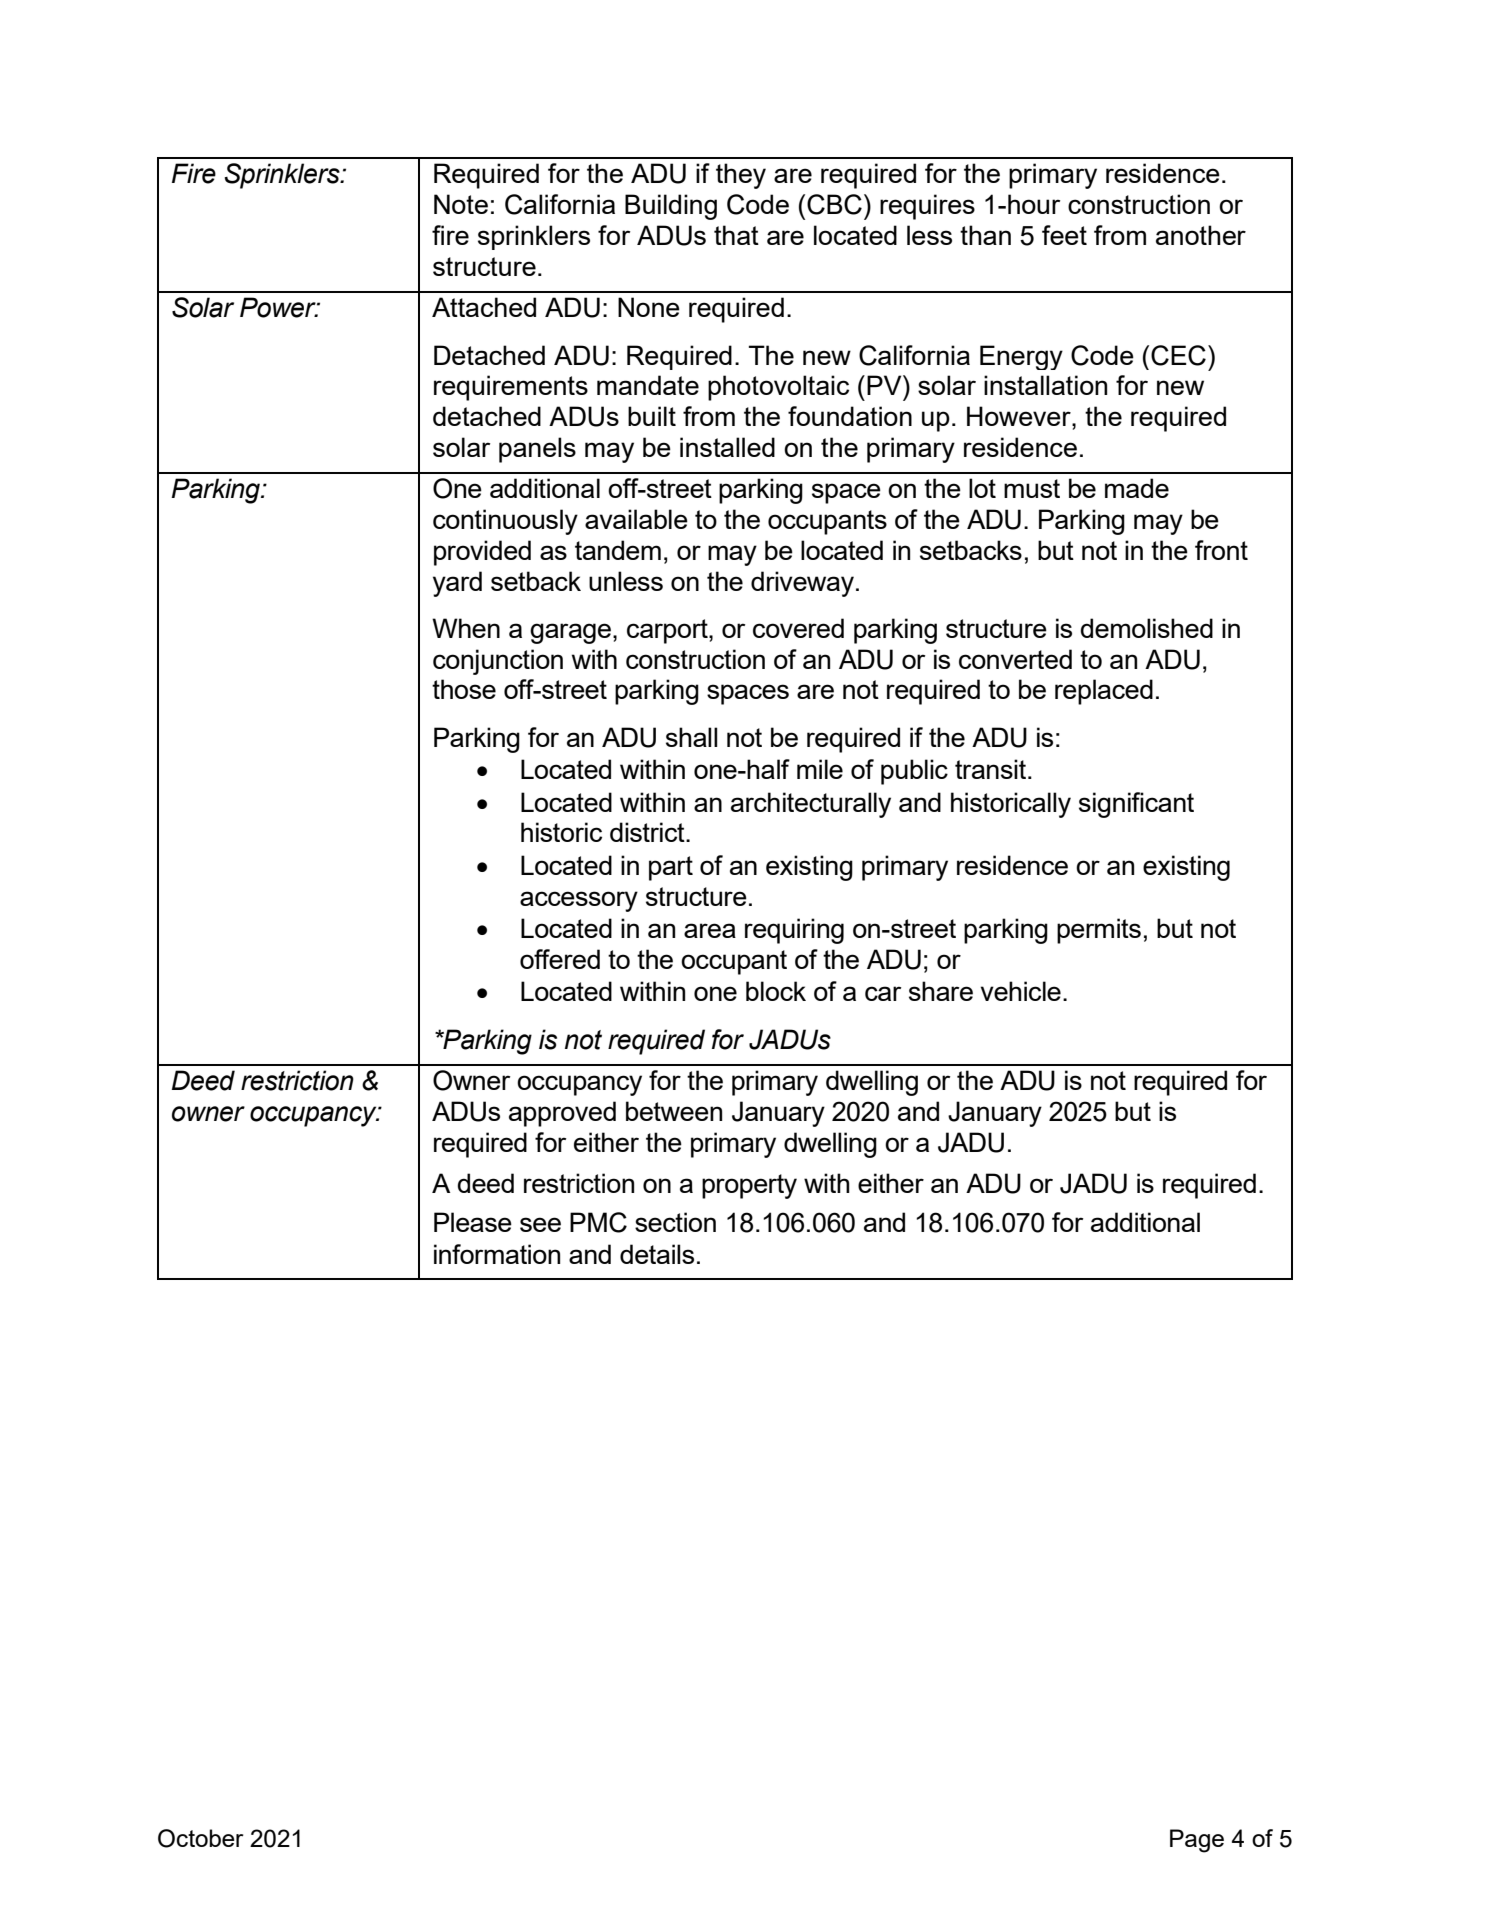 This page has height=1922, width=1485. What do you see at coordinates (1147, 628) in the page?
I see `demolished` at bounding box center [1147, 628].
